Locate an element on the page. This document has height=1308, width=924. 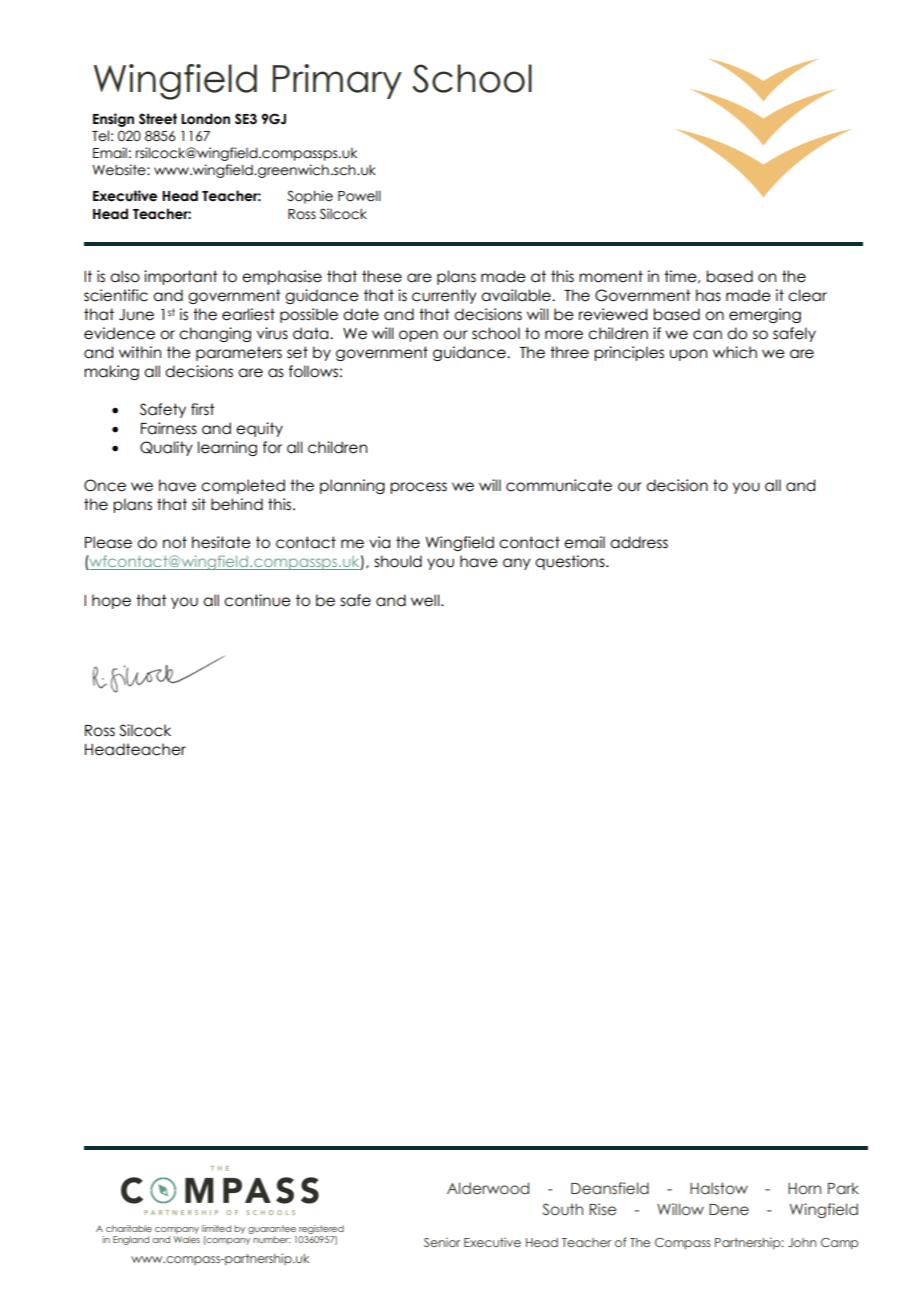
South is located at coordinates (563, 1209).
